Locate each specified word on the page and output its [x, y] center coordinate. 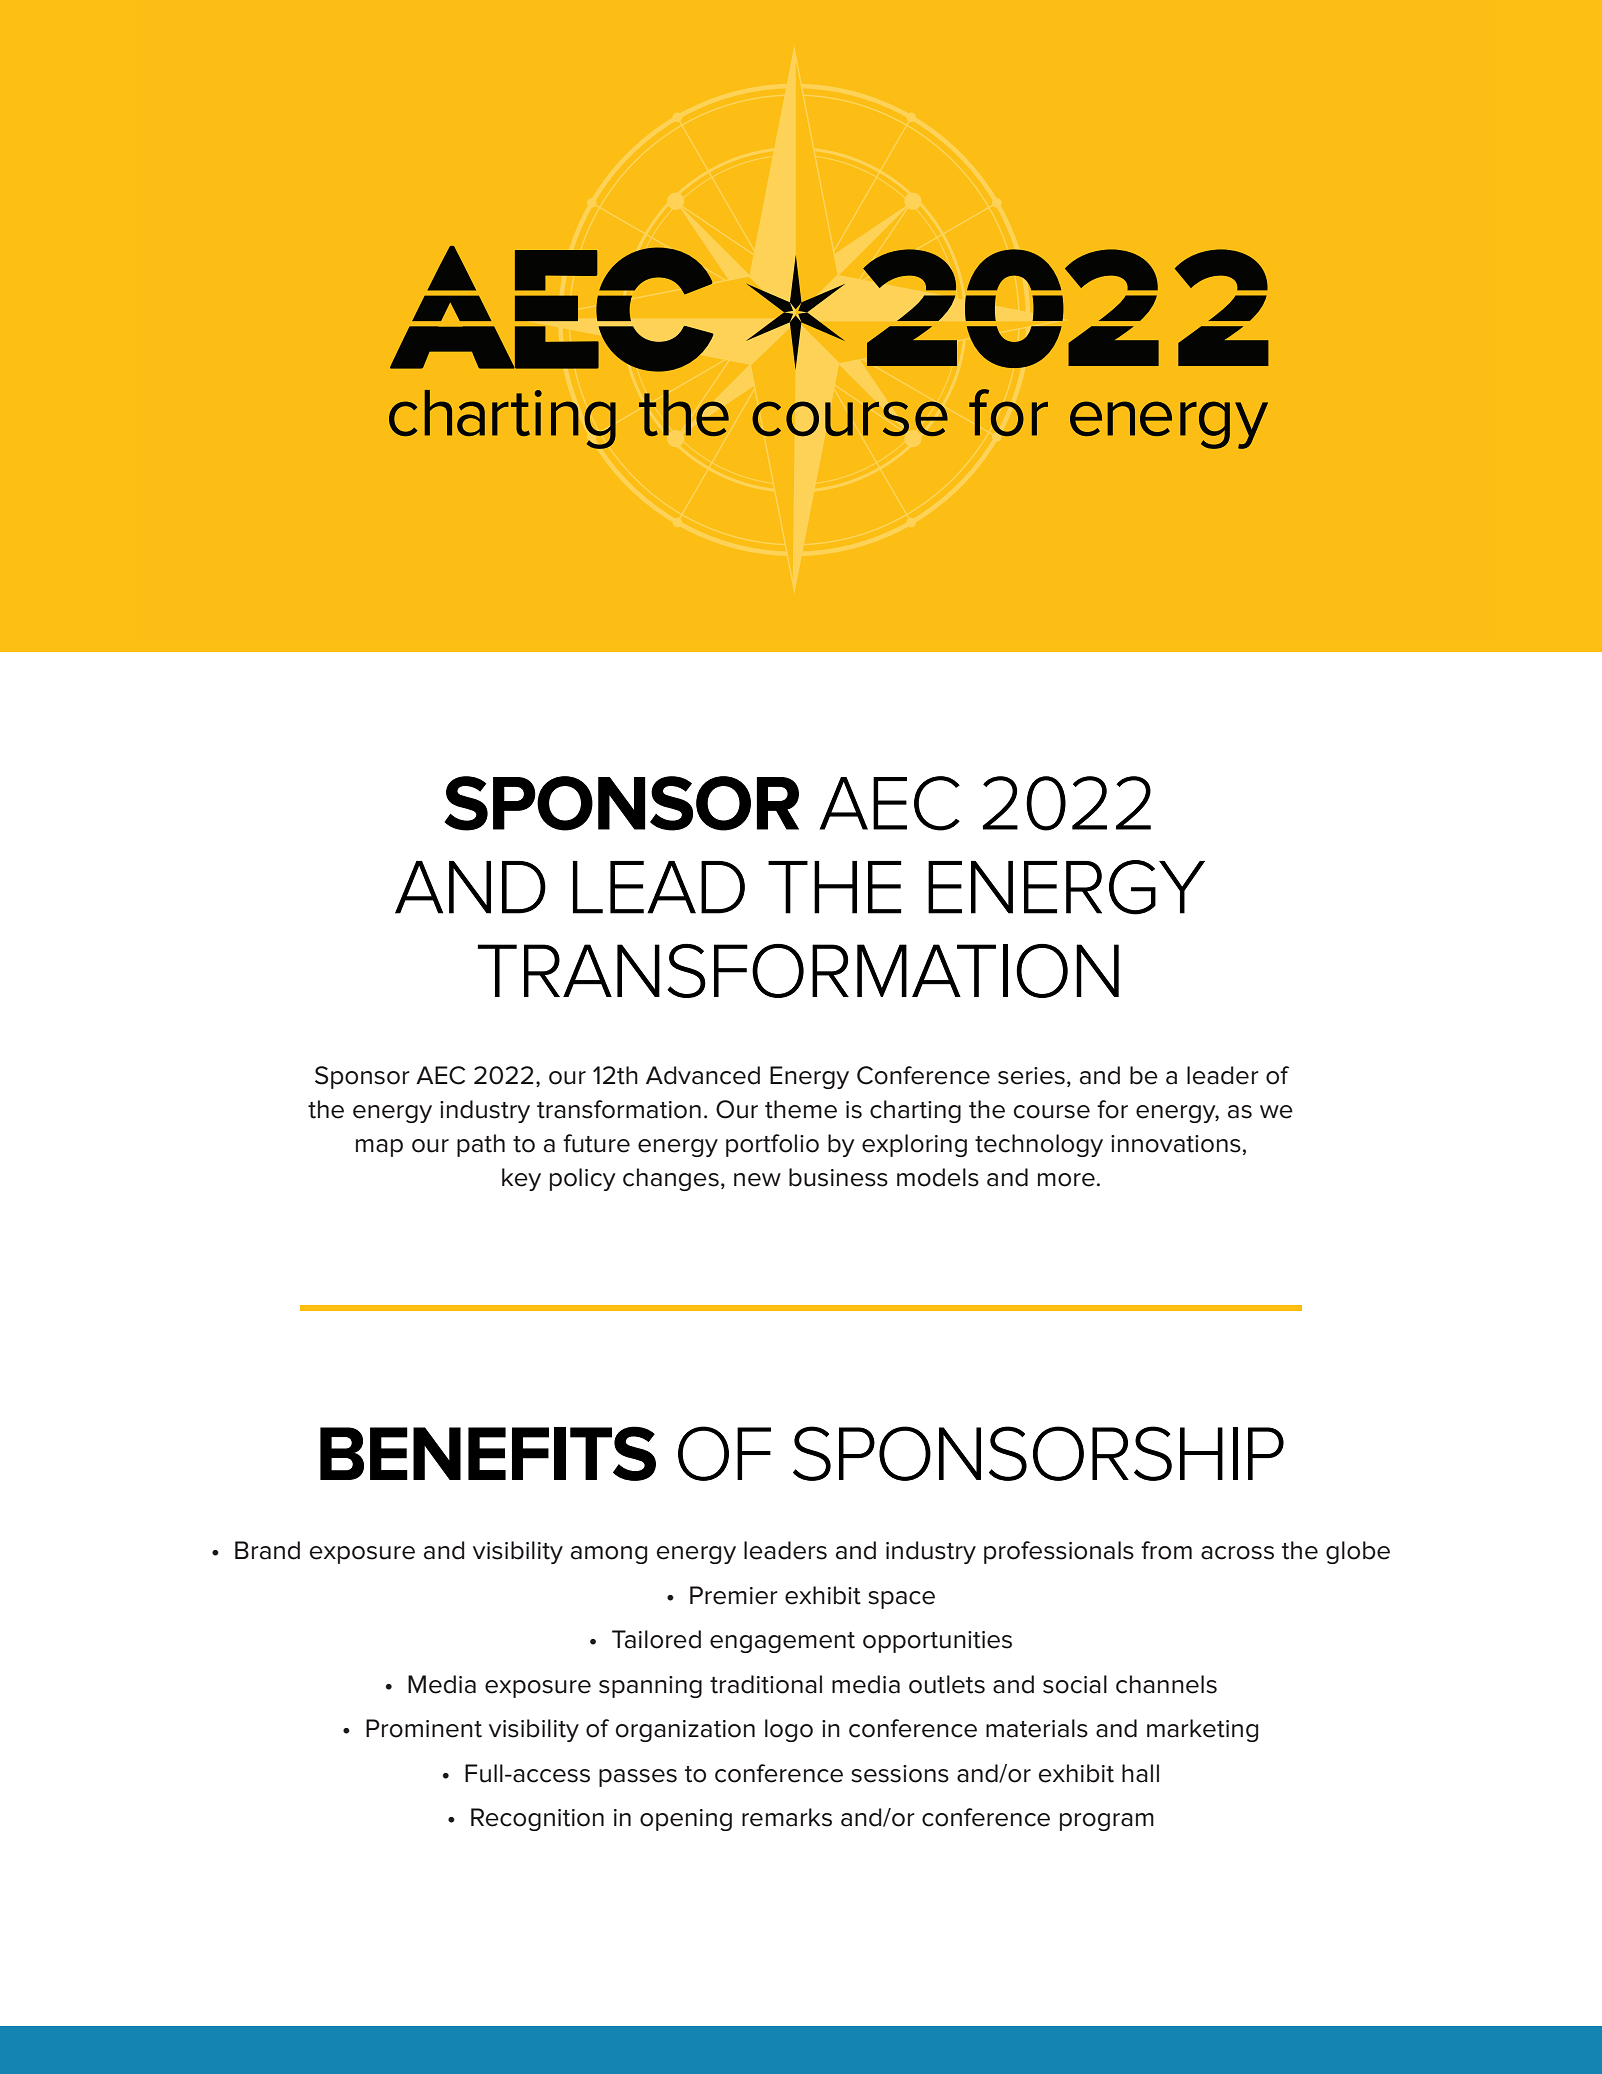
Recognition [537, 1819]
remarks [787, 1817]
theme [801, 1109]
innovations [1176, 1144]
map [379, 1148]
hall [1140, 1773]
